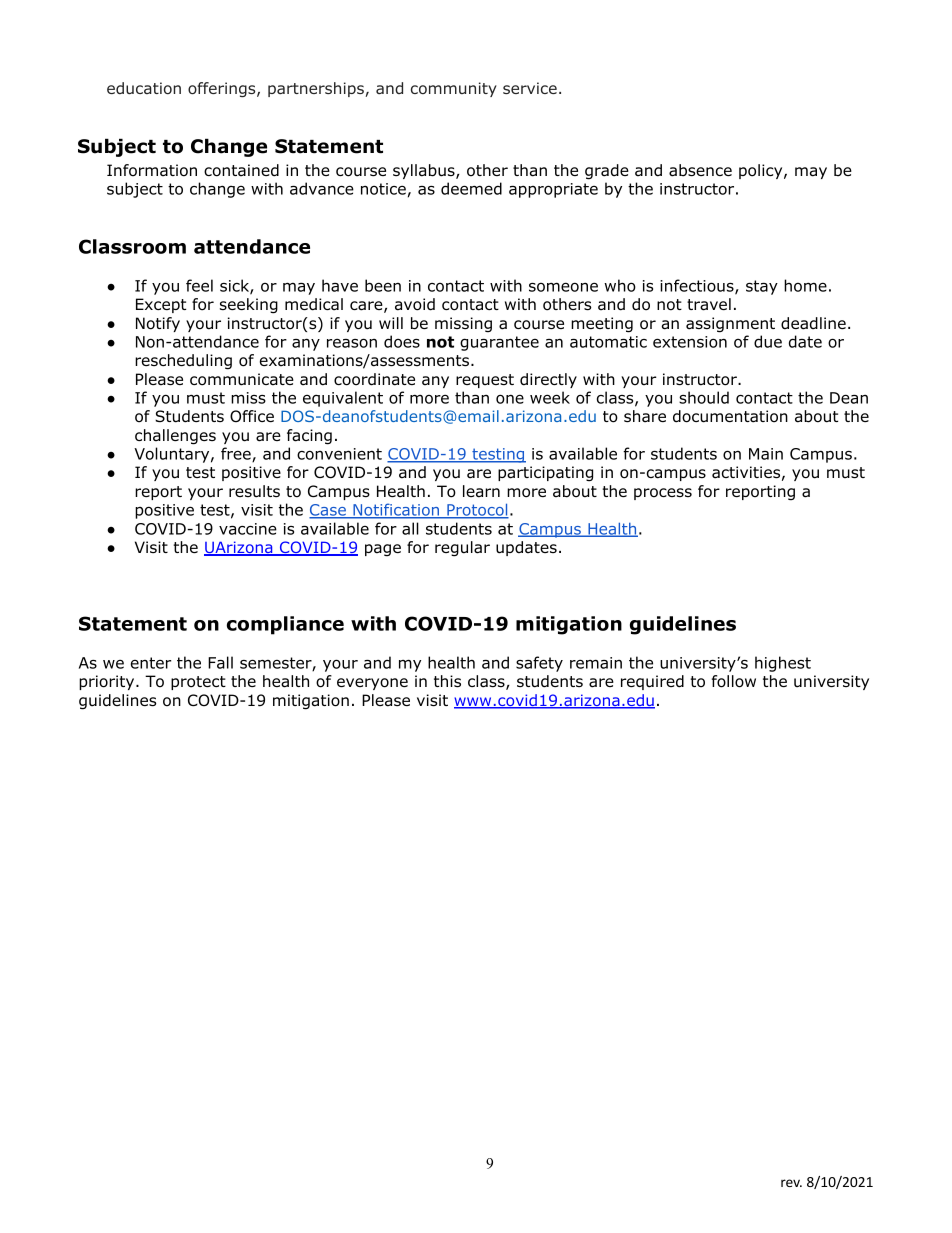 The width and height of the screenshot is (952, 1233). Describe the element at coordinates (700, 170) in the screenshot. I see `absence` at that location.
